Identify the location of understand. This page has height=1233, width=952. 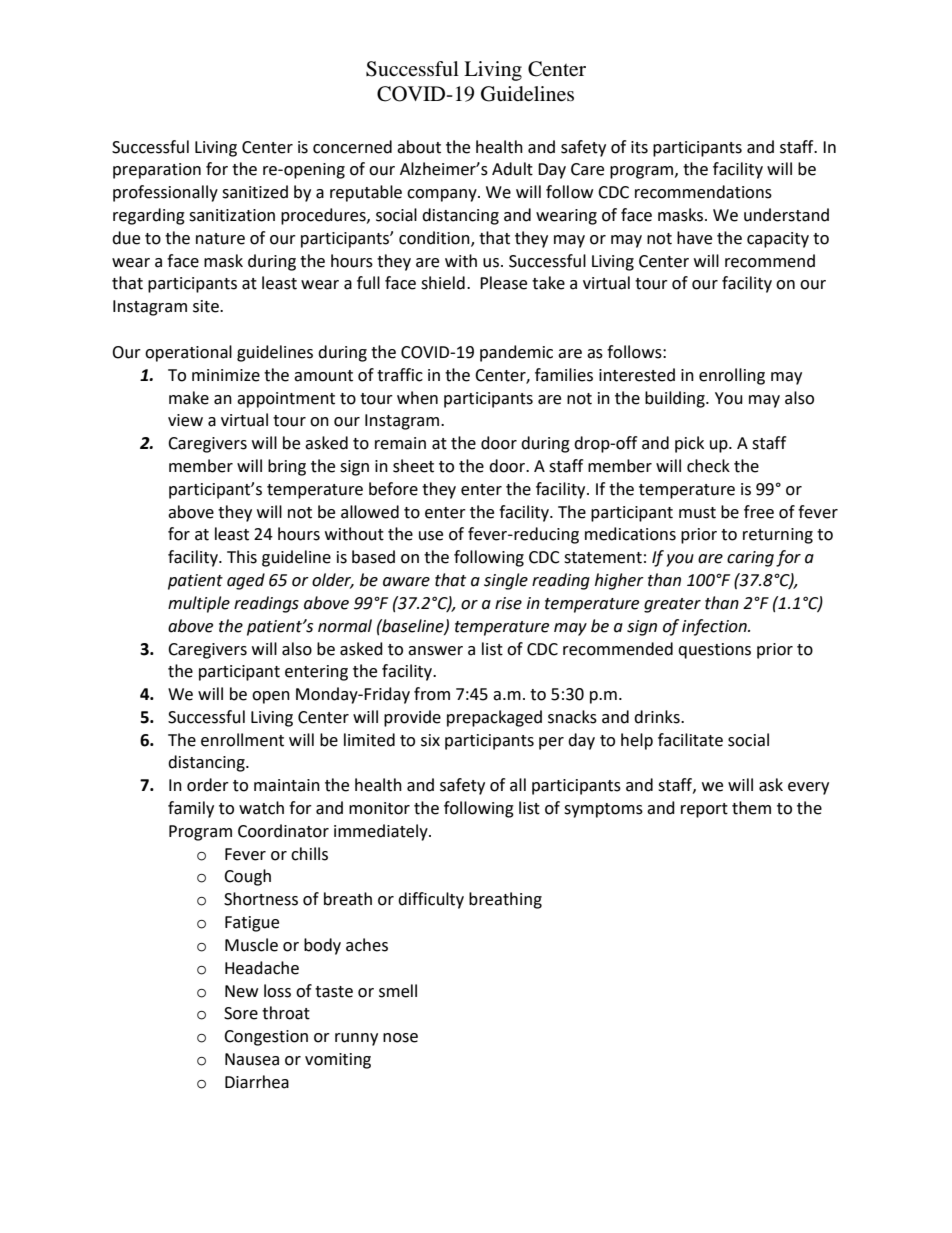
(786, 215).
